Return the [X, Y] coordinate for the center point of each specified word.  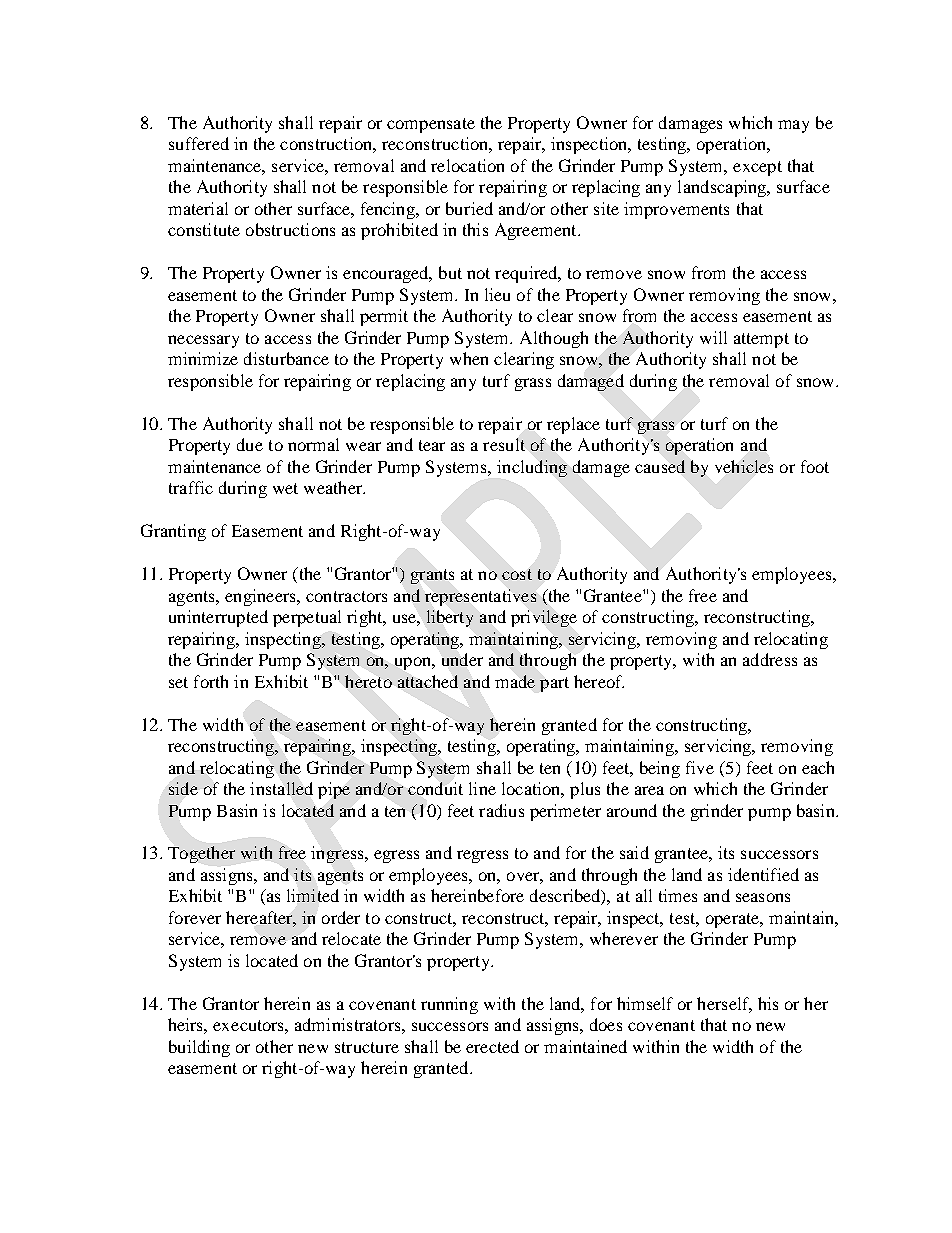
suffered [199, 143]
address [770, 659]
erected [492, 1046]
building [199, 1048]
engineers [261, 597]
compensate [431, 125]
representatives [480, 597]
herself [724, 1005]
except [757, 168]
